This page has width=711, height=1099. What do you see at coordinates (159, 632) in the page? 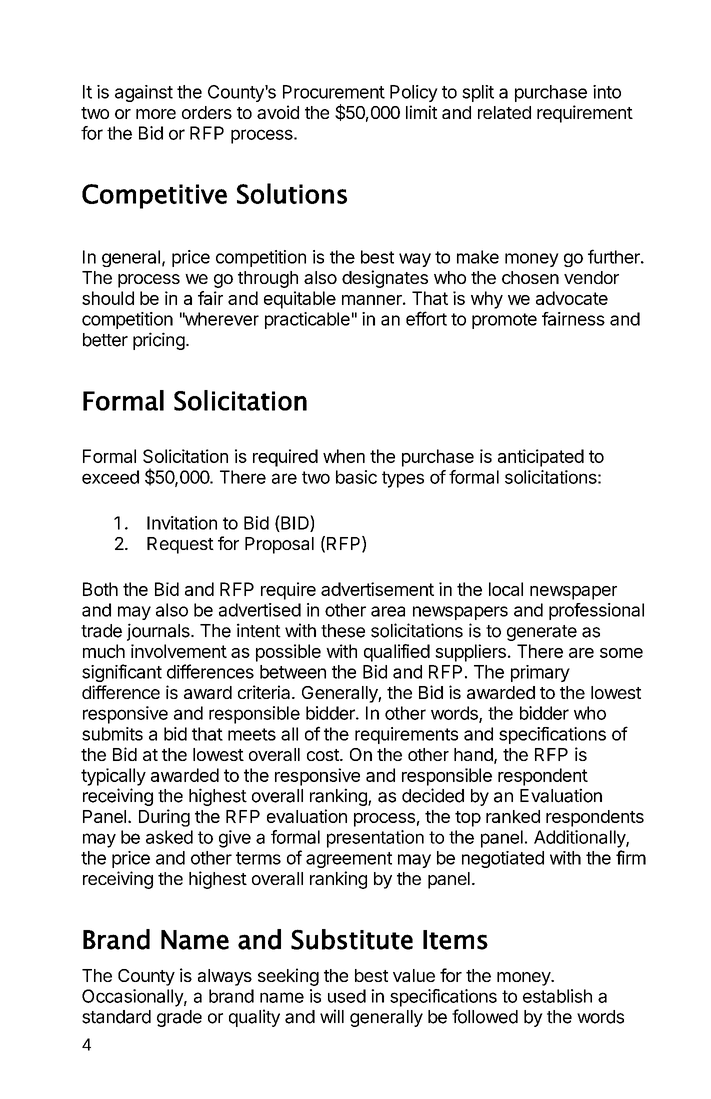
I see `journals` at bounding box center [159, 632].
